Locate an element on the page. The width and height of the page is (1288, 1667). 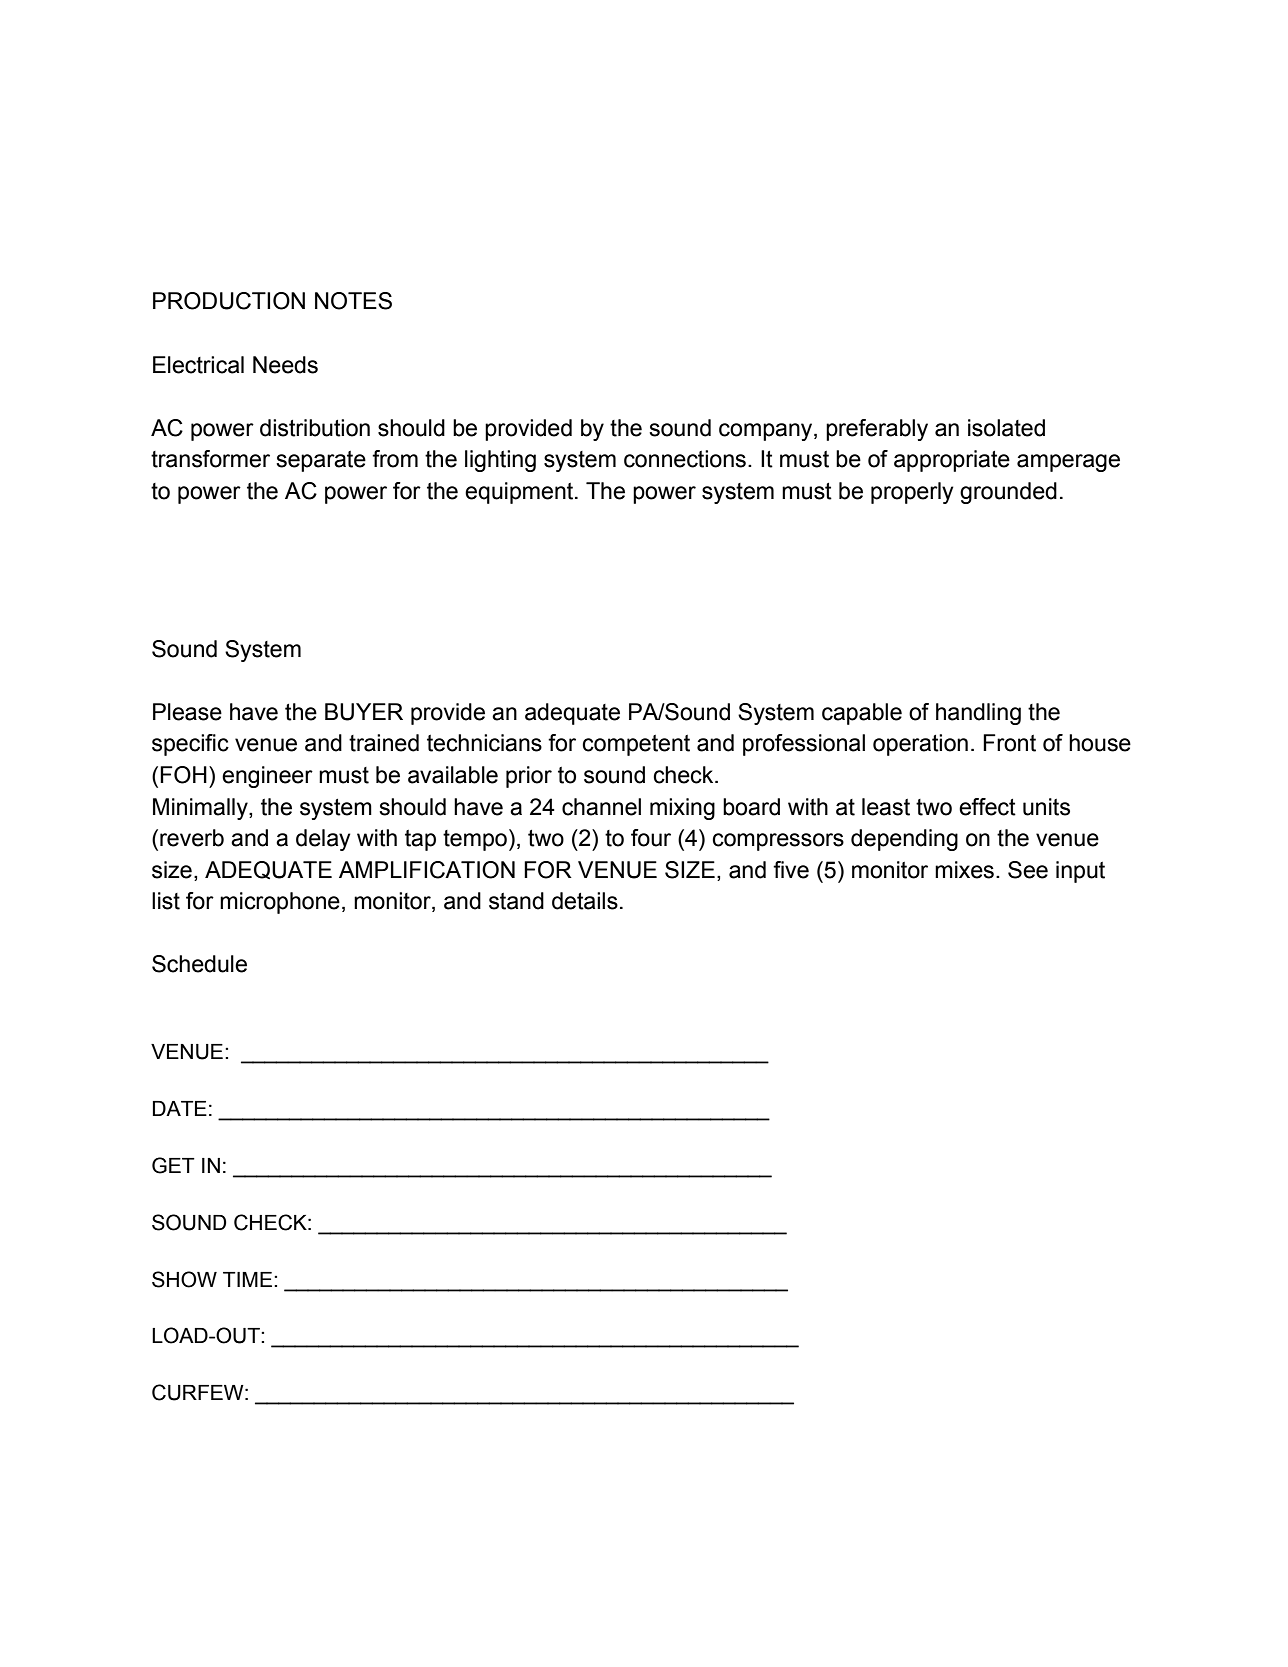
mixes is located at coordinates (964, 870).
